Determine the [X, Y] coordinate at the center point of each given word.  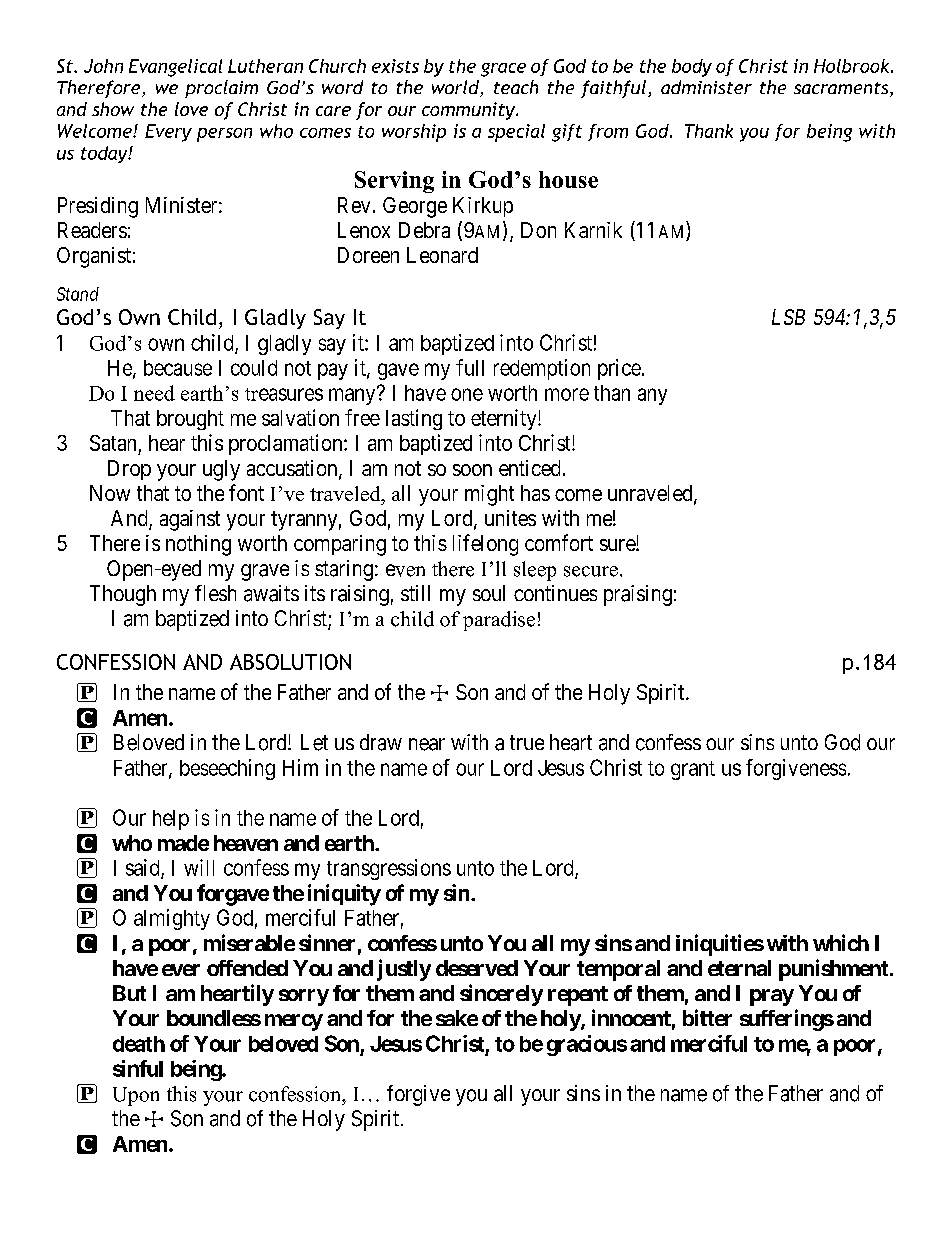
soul [489, 593]
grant [693, 770]
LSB [788, 317]
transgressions [389, 869]
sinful [138, 1068]
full [470, 367]
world [456, 88]
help [171, 820]
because [178, 368]
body [692, 68]
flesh [215, 593]
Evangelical [175, 68]
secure [591, 571]
